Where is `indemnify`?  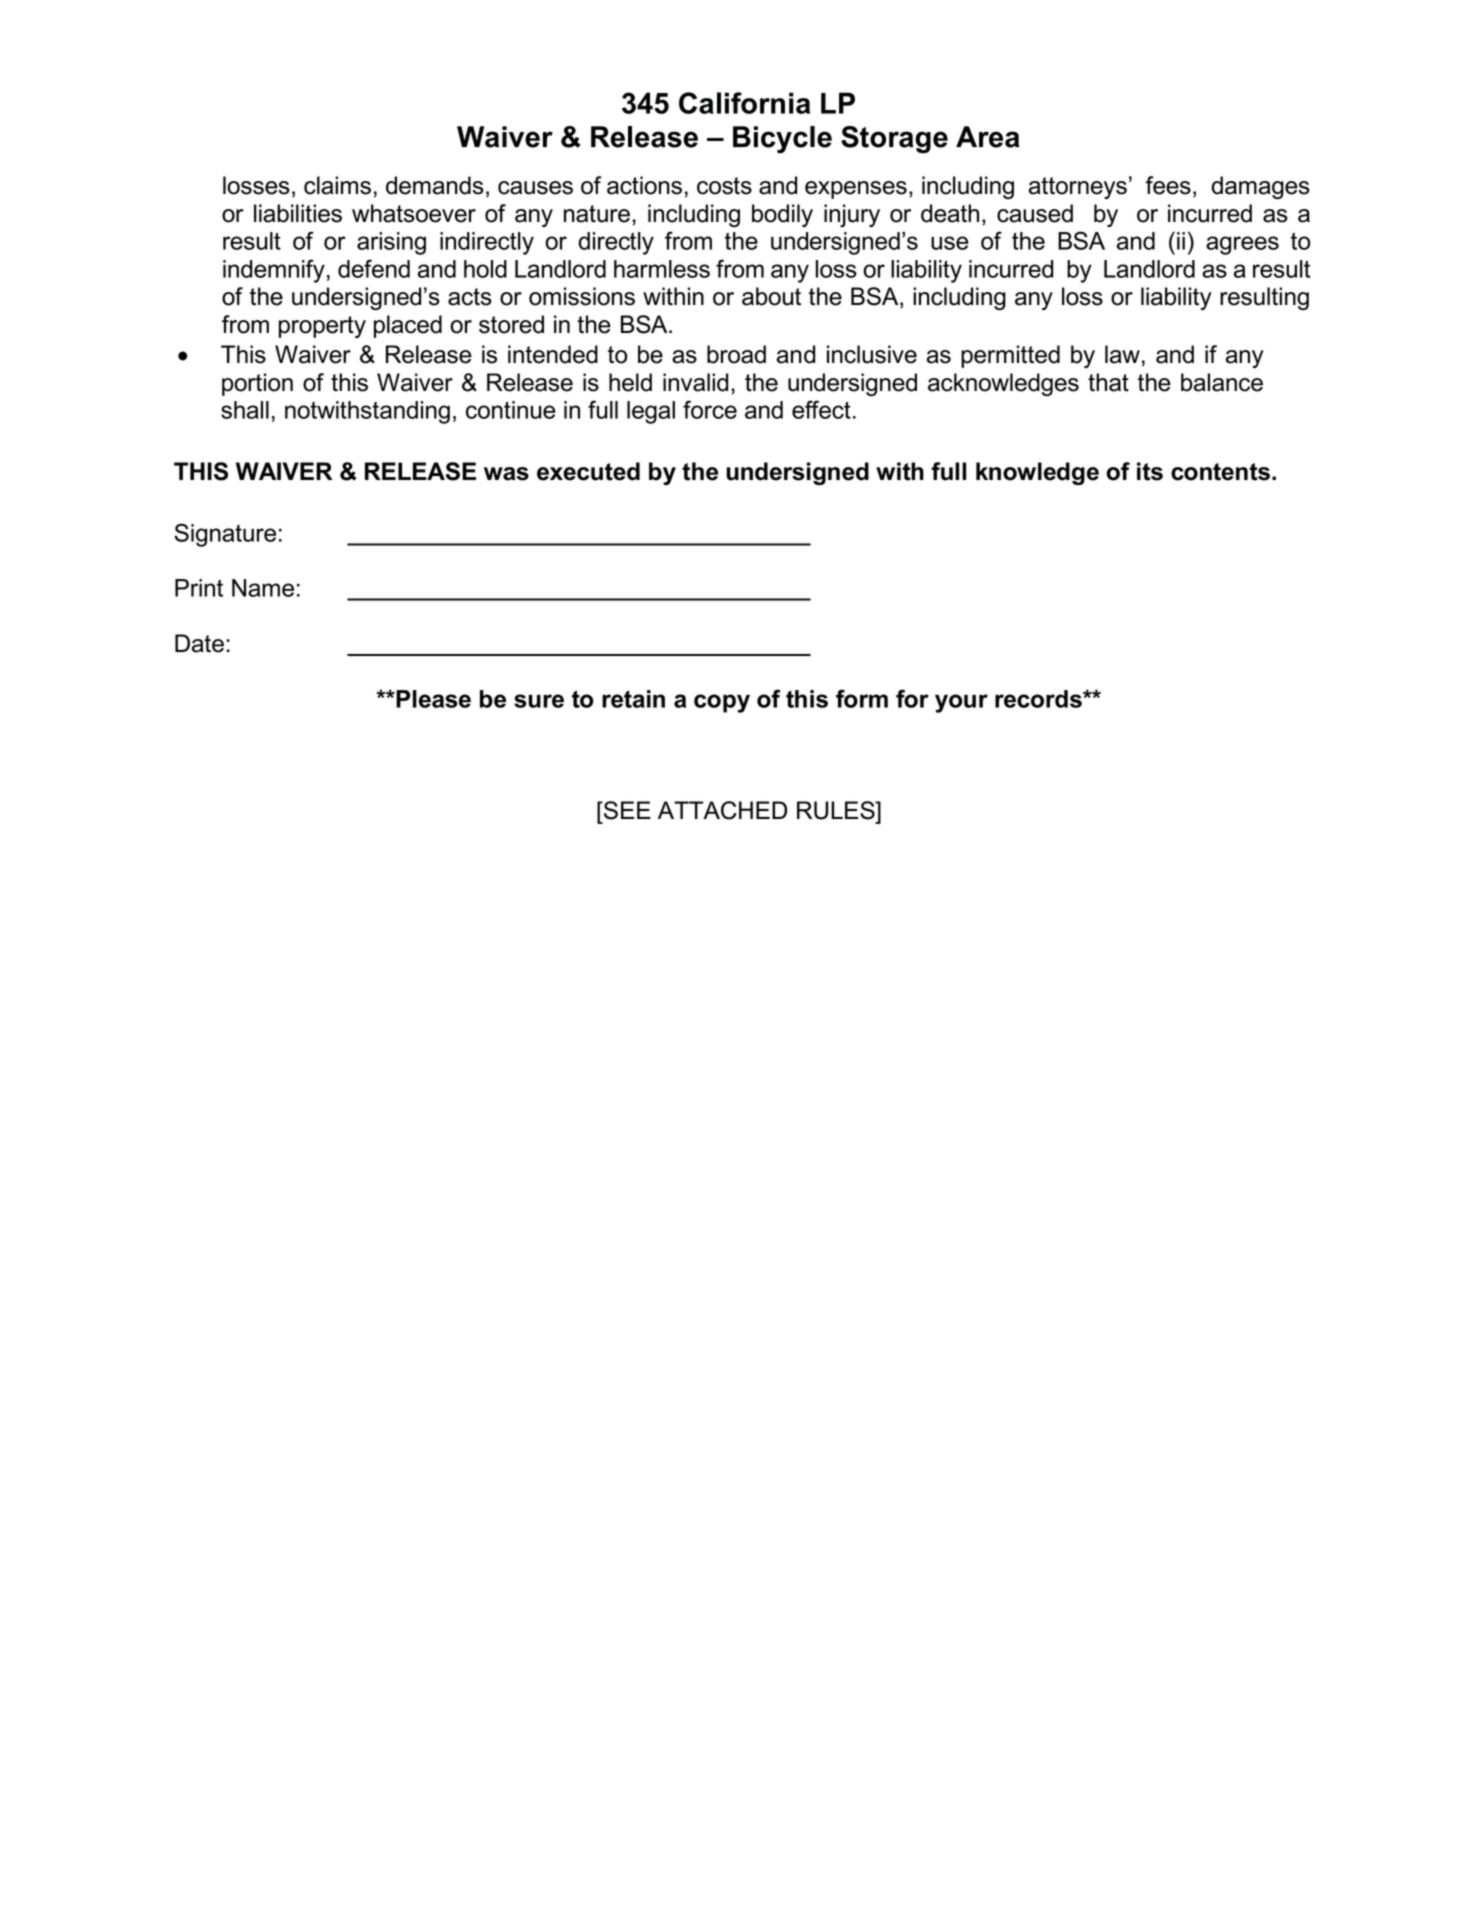
indemnify is located at coordinates (274, 271).
